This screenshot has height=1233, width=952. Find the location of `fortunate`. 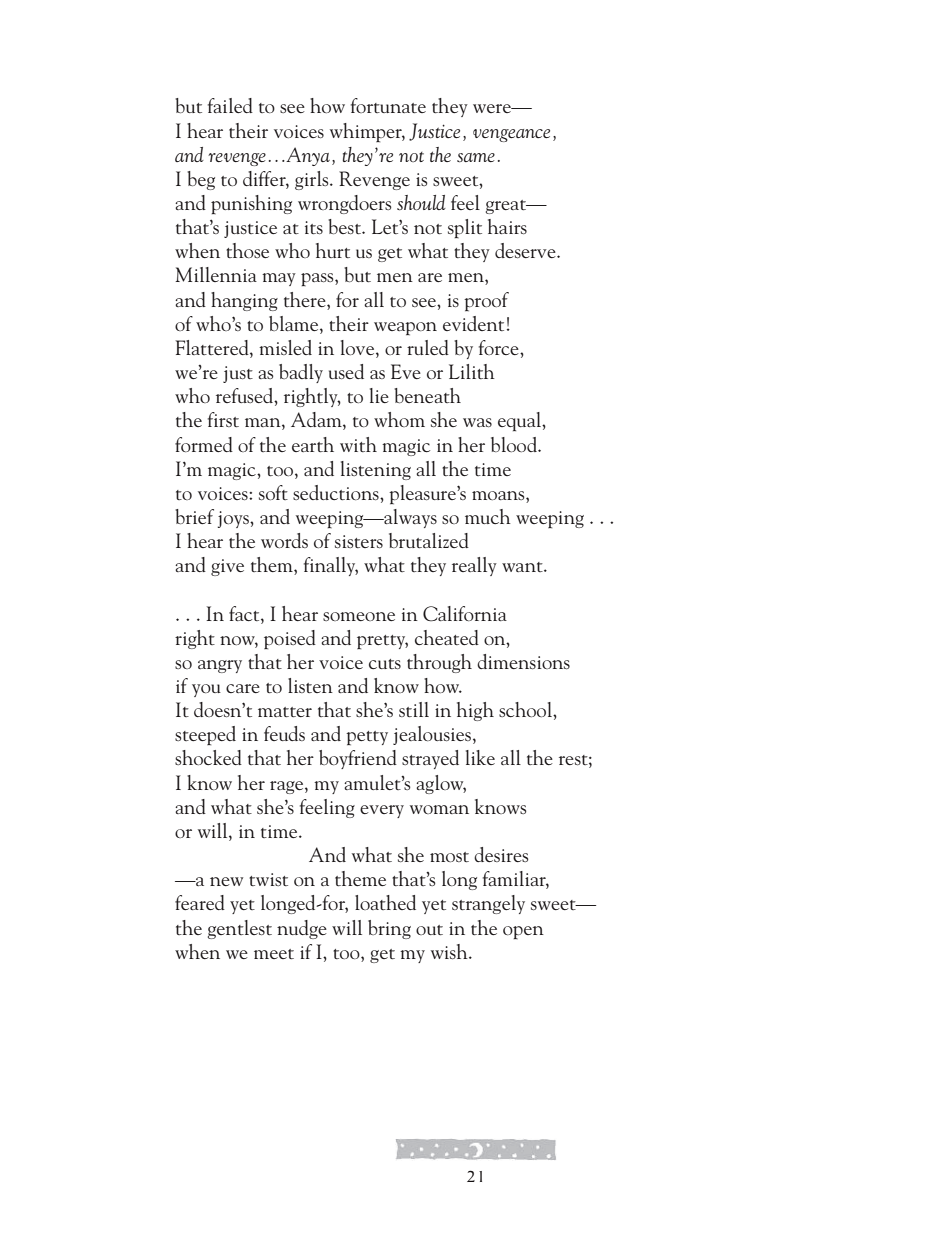

fortunate is located at coordinates (388, 105).
